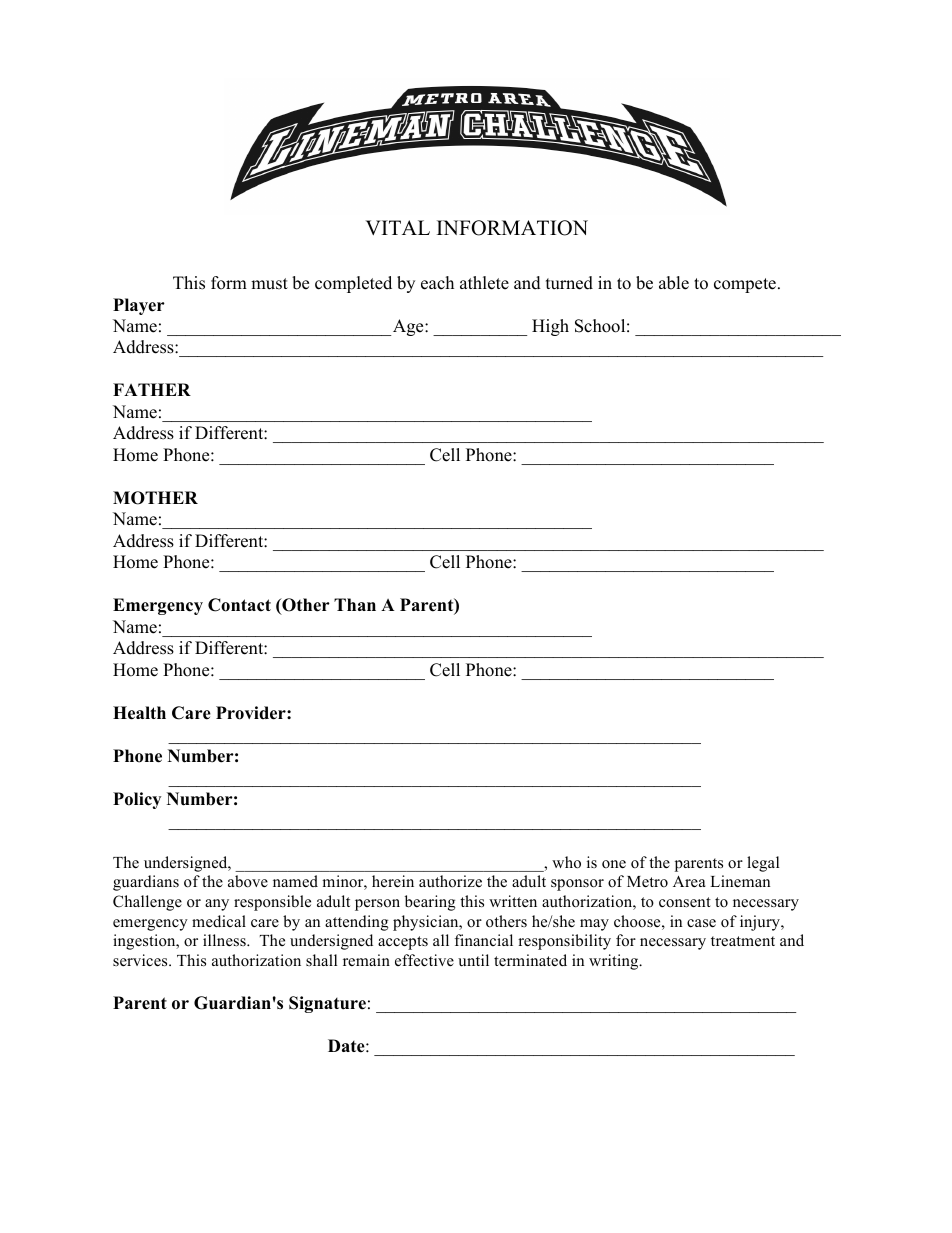  I want to click on until, so click(473, 960).
